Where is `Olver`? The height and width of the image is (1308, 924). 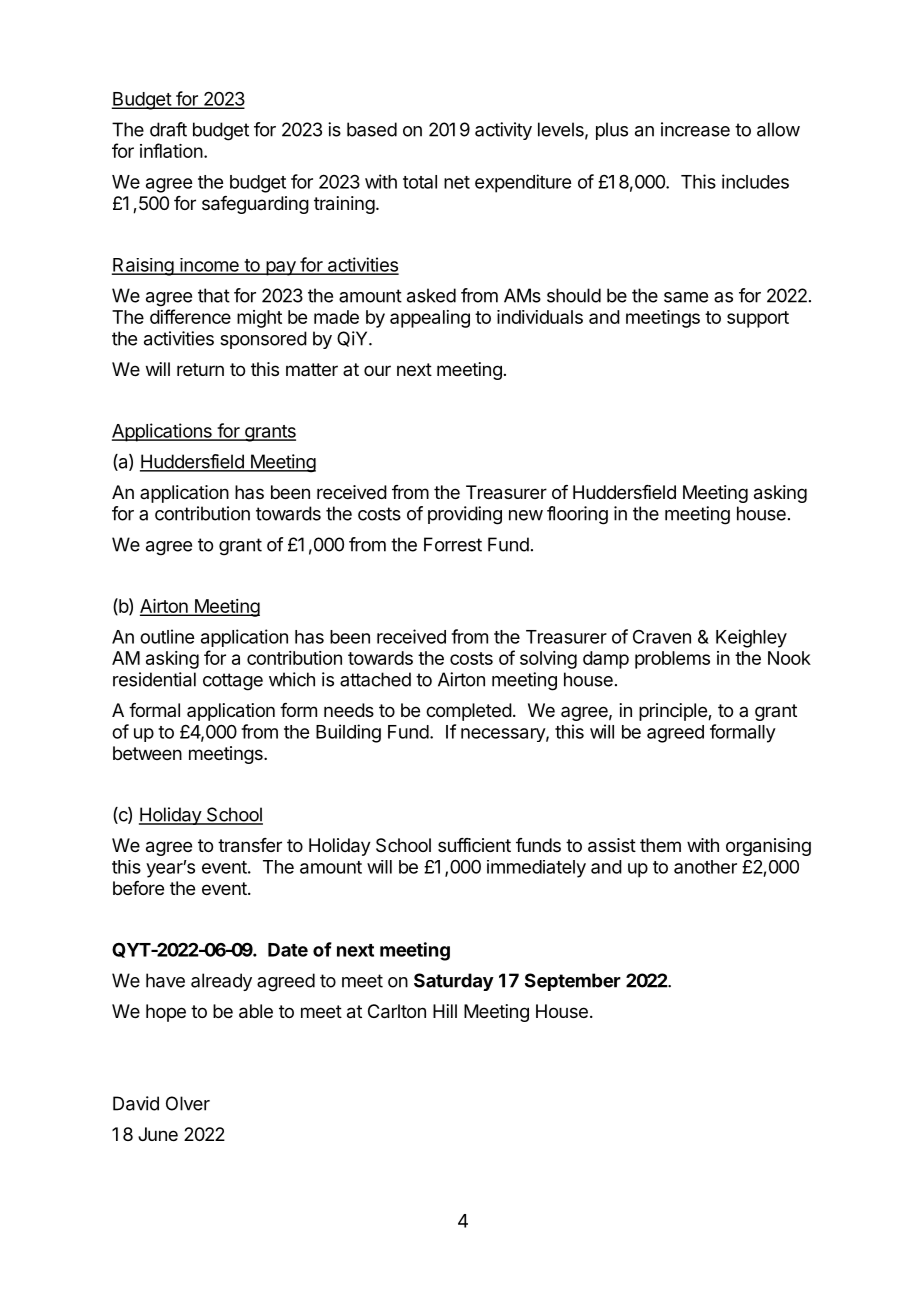 Olver is located at coordinates (188, 1103).
